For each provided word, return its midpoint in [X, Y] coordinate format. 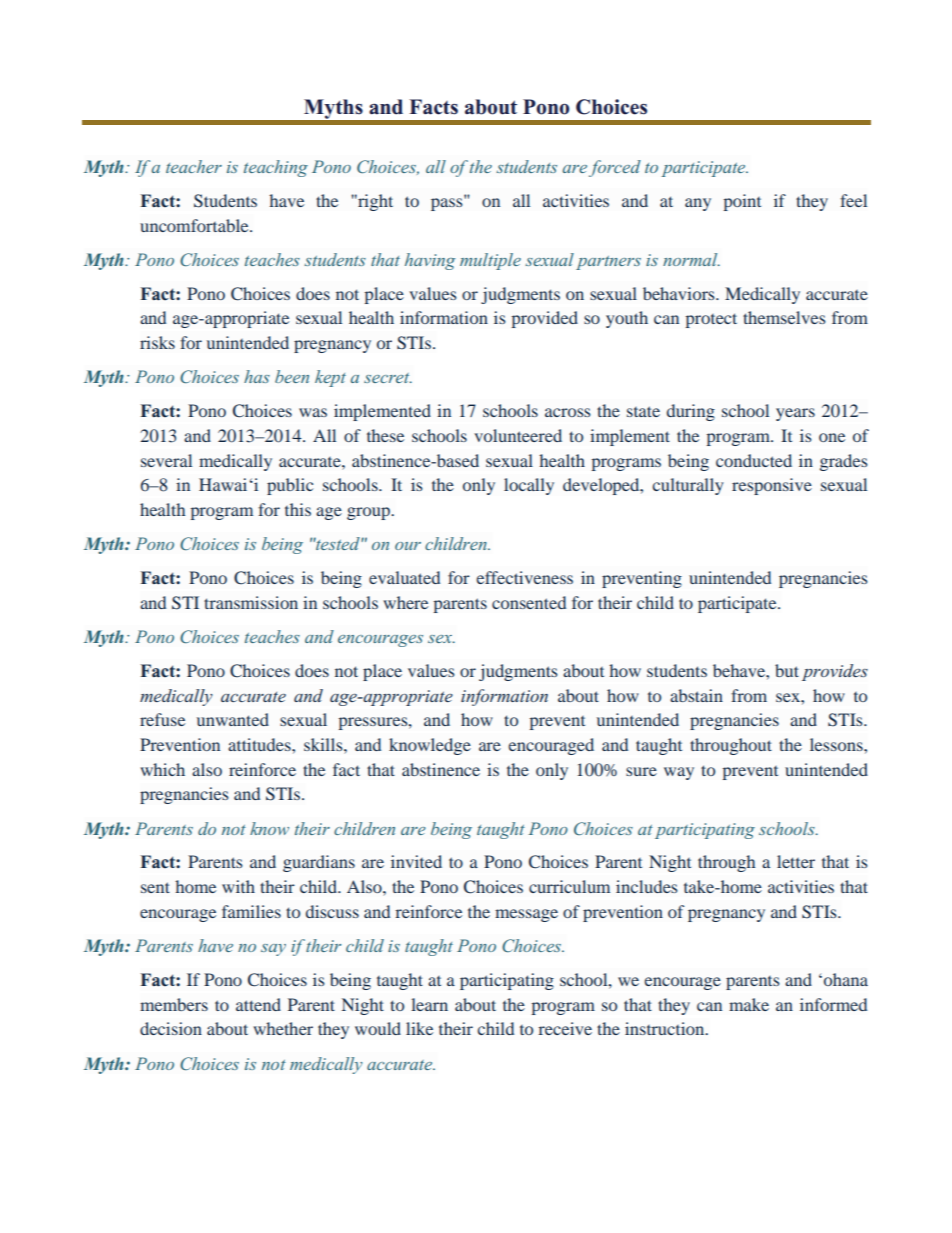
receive [565, 1028]
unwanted [233, 719]
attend [258, 1004]
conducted [754, 460]
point [742, 202]
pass [448, 203]
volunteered [518, 435]
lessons [837, 744]
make [749, 1004]
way [679, 773]
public [290, 486]
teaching [276, 168]
